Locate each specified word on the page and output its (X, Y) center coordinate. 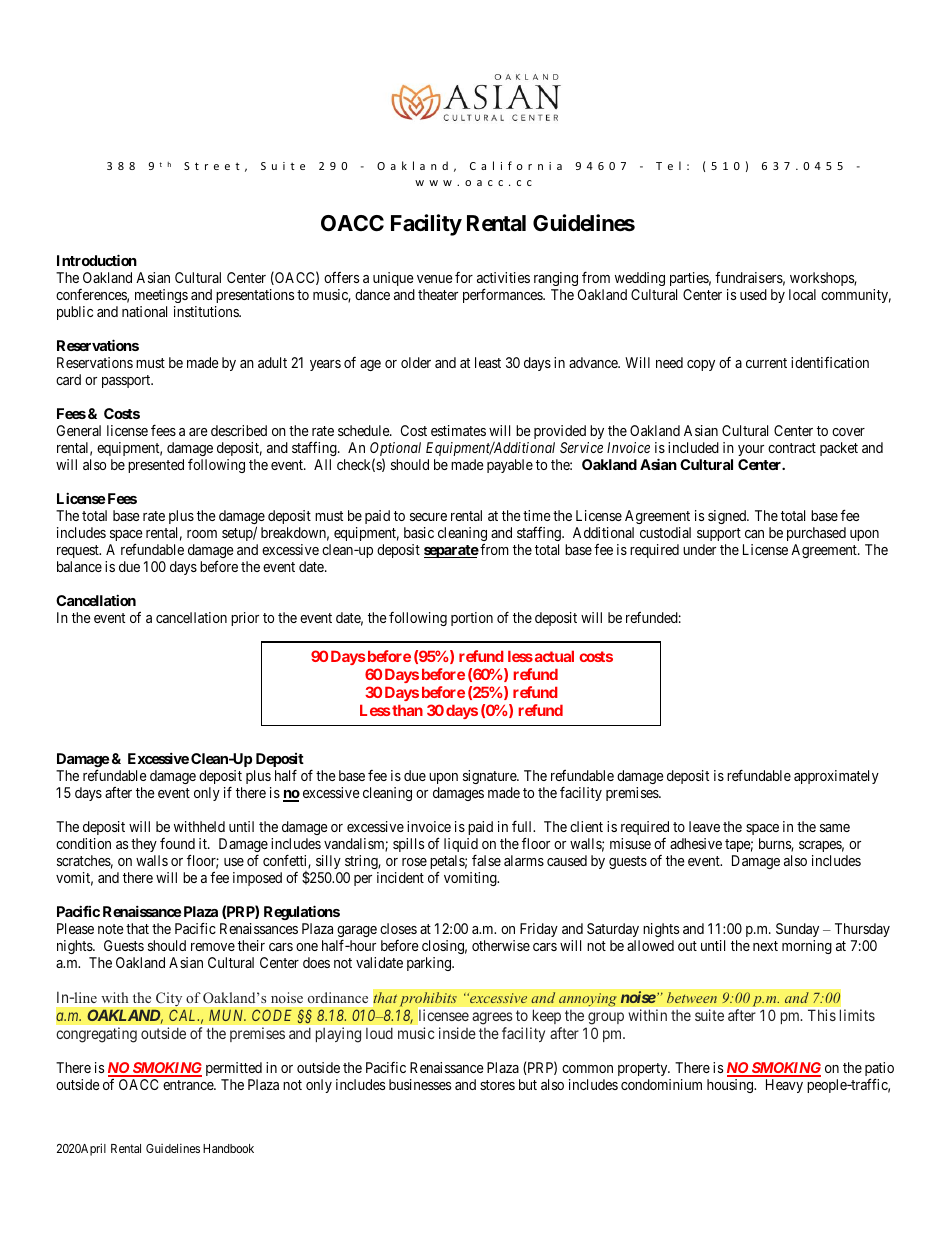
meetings (161, 296)
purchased (816, 534)
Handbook (228, 1148)
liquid (461, 846)
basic (419, 532)
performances (503, 295)
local (802, 294)
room (202, 534)
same (835, 828)
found (177, 843)
